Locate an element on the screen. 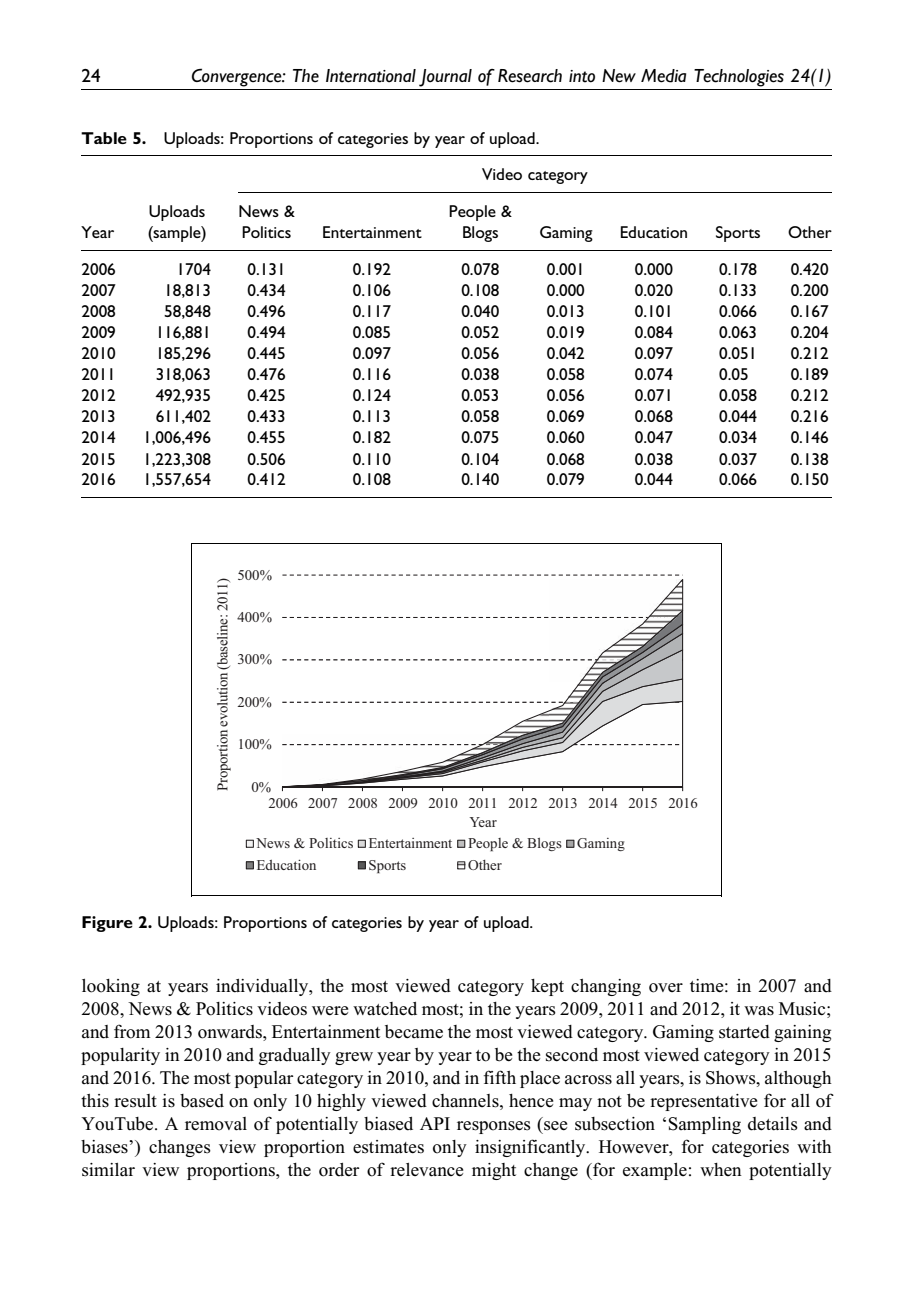  removal is located at coordinates (216, 1124).
